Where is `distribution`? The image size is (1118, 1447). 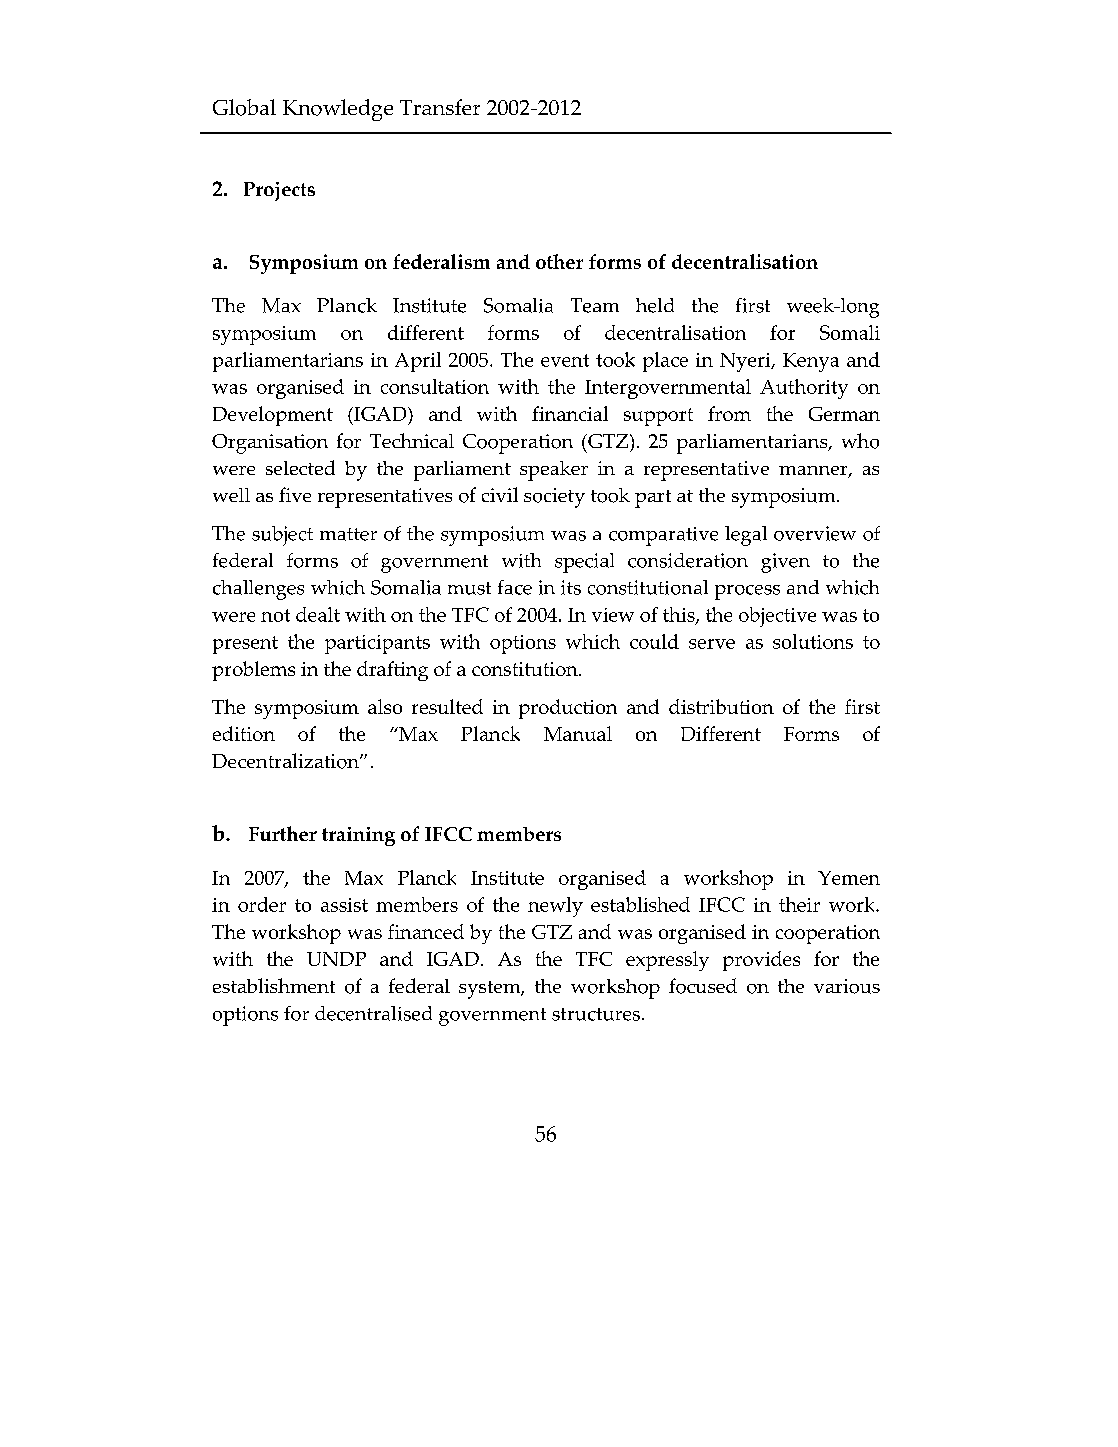 distribution is located at coordinates (721, 706).
